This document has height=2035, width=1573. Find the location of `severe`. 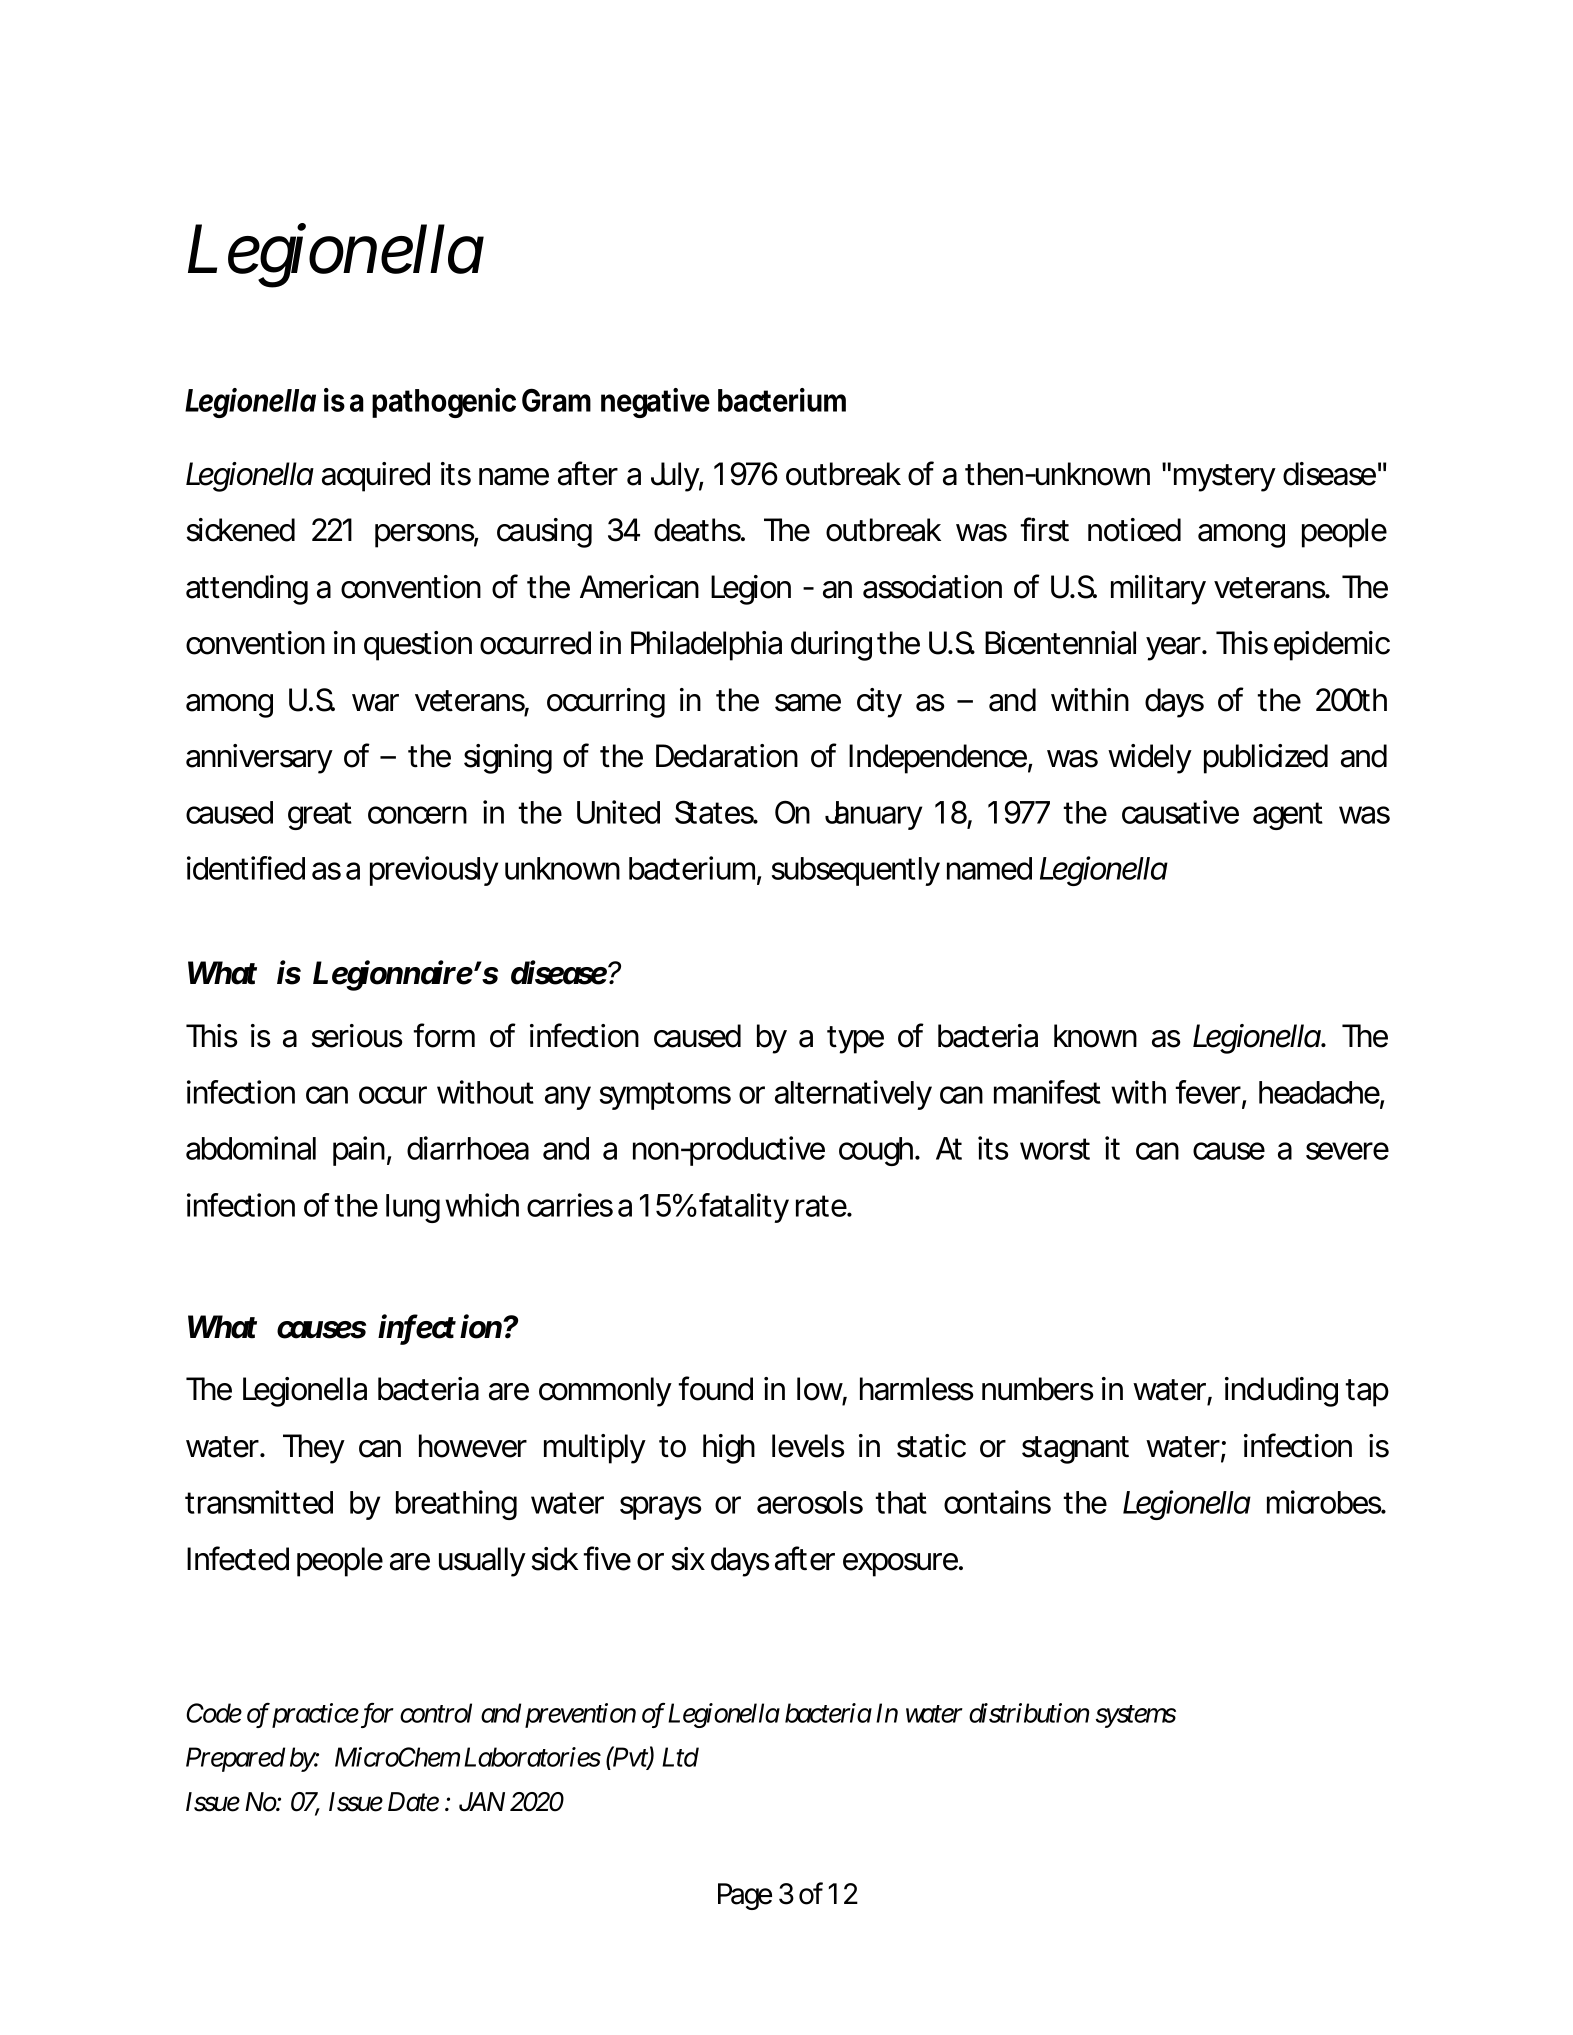

severe is located at coordinates (1347, 1151).
